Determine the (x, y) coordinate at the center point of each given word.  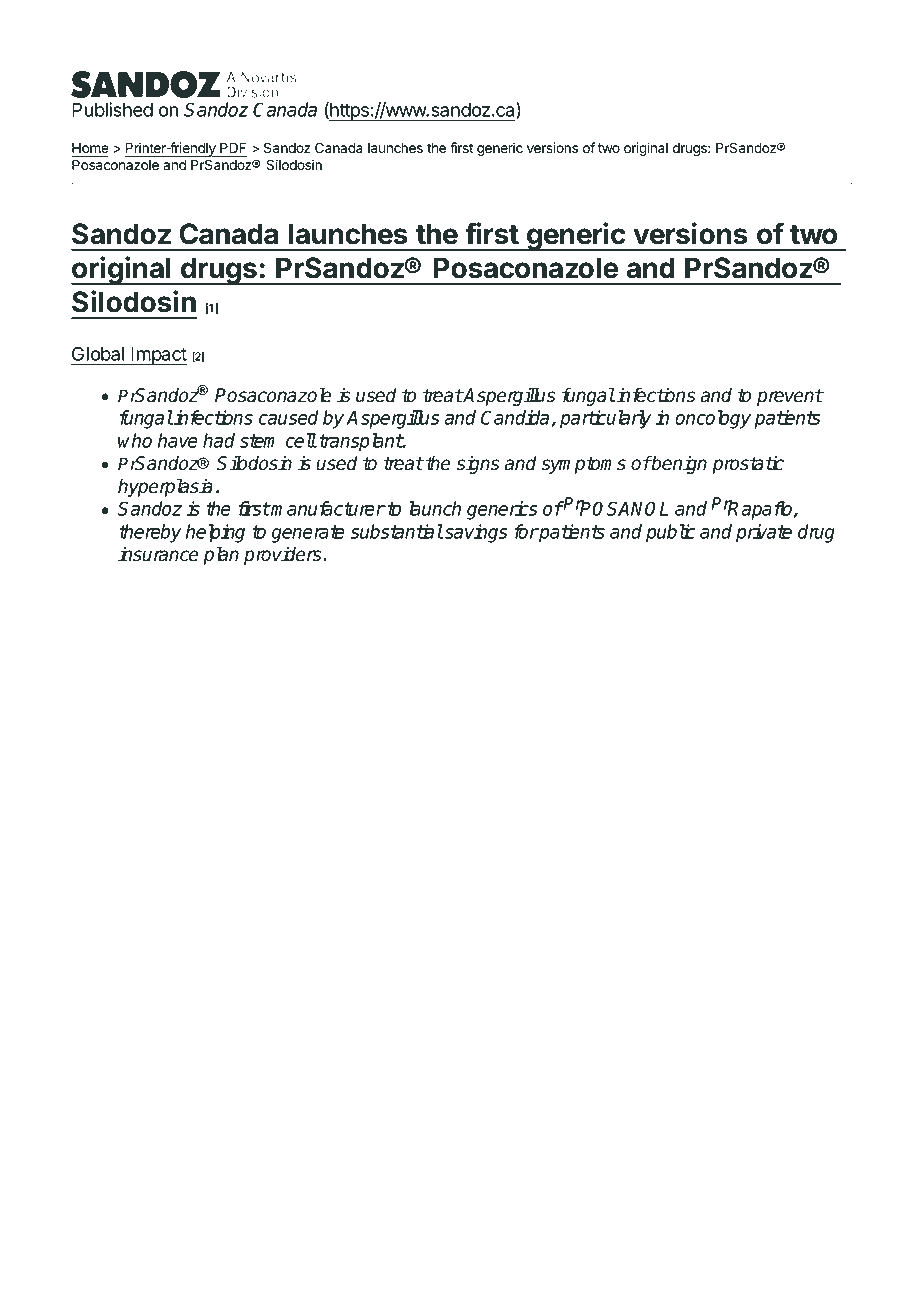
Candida (516, 418)
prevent (790, 397)
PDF (233, 147)
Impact (158, 356)
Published (112, 109)
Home (90, 148)
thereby (150, 533)
